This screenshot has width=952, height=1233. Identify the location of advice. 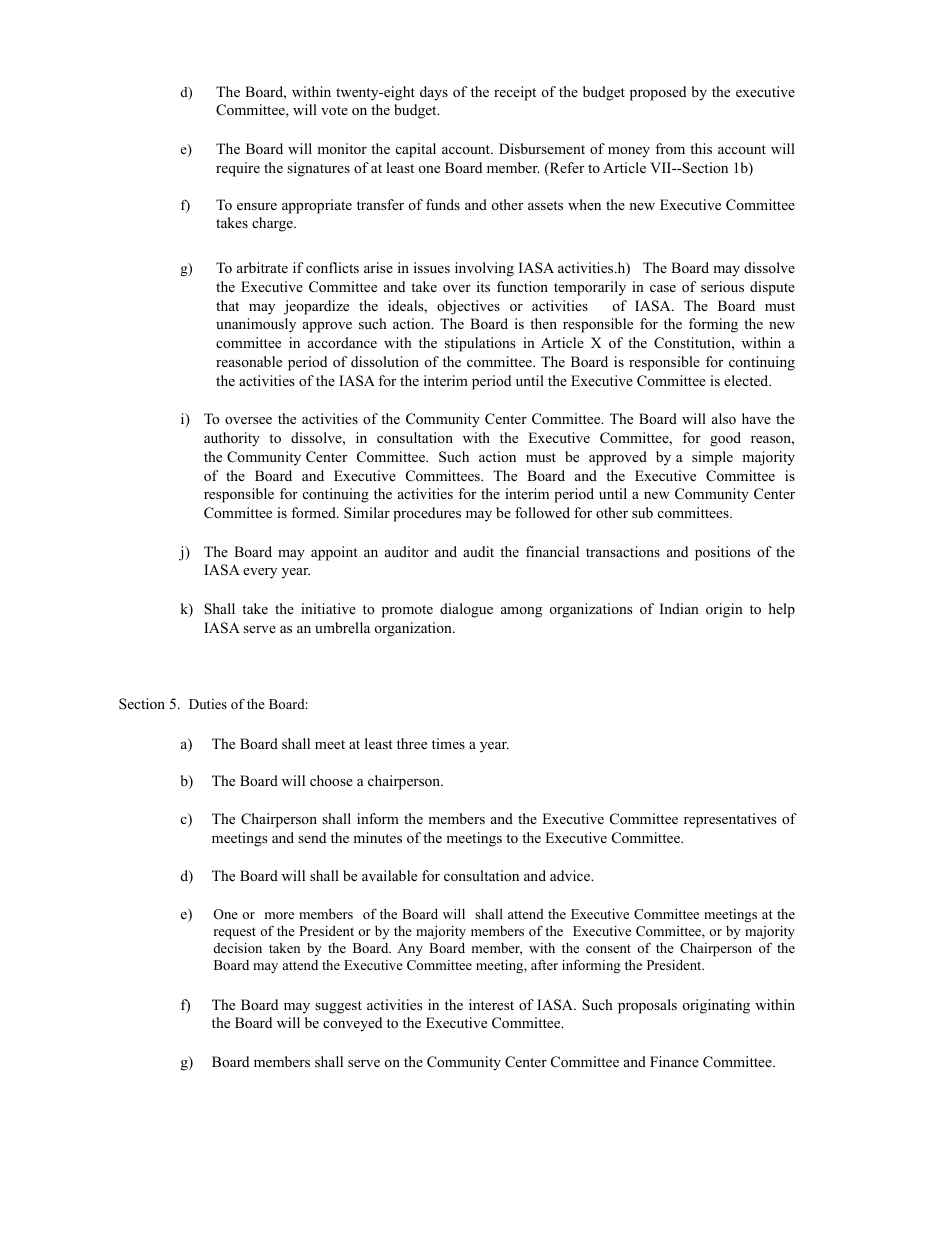
(571, 875).
